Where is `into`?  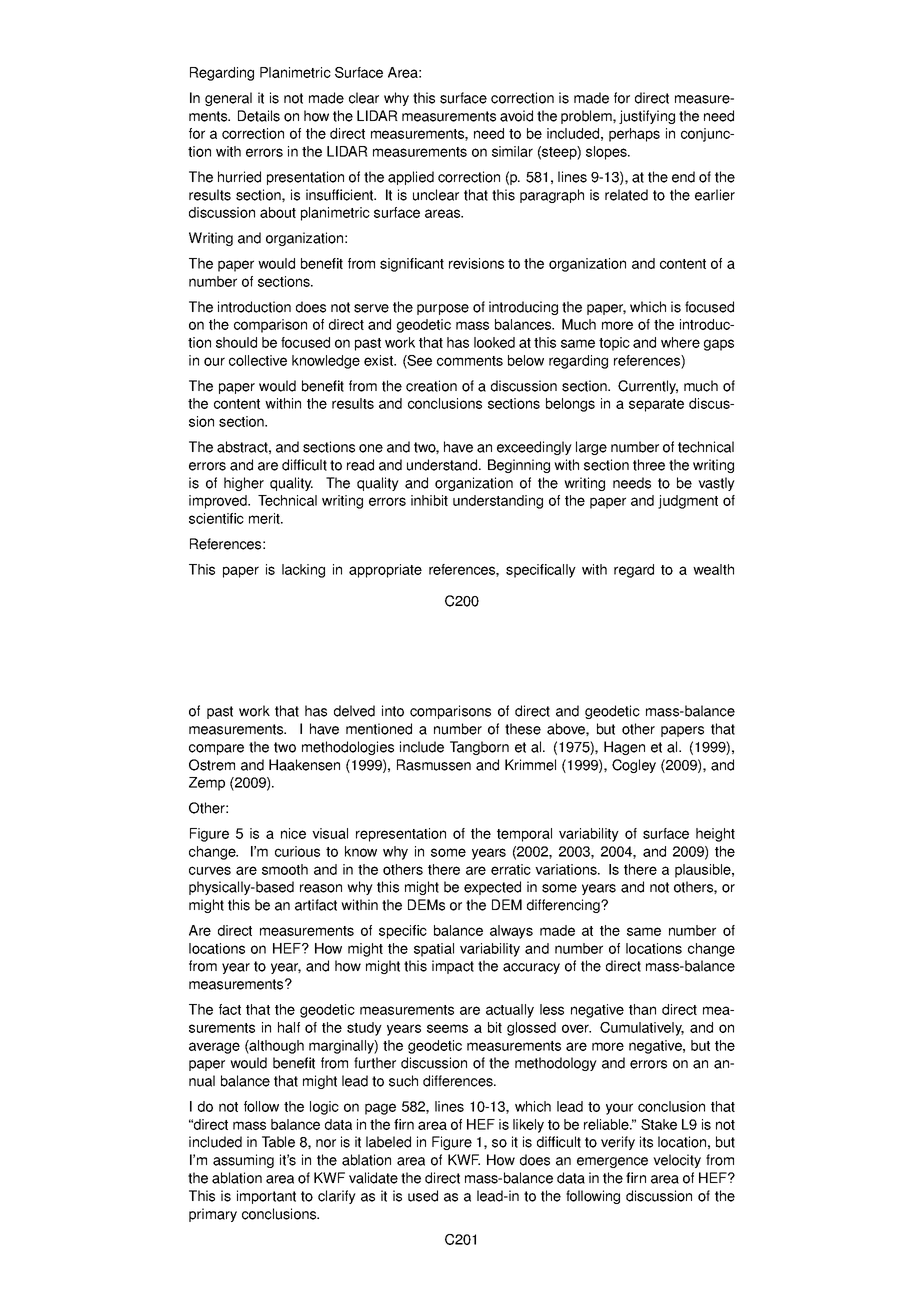
into is located at coordinates (393, 711).
